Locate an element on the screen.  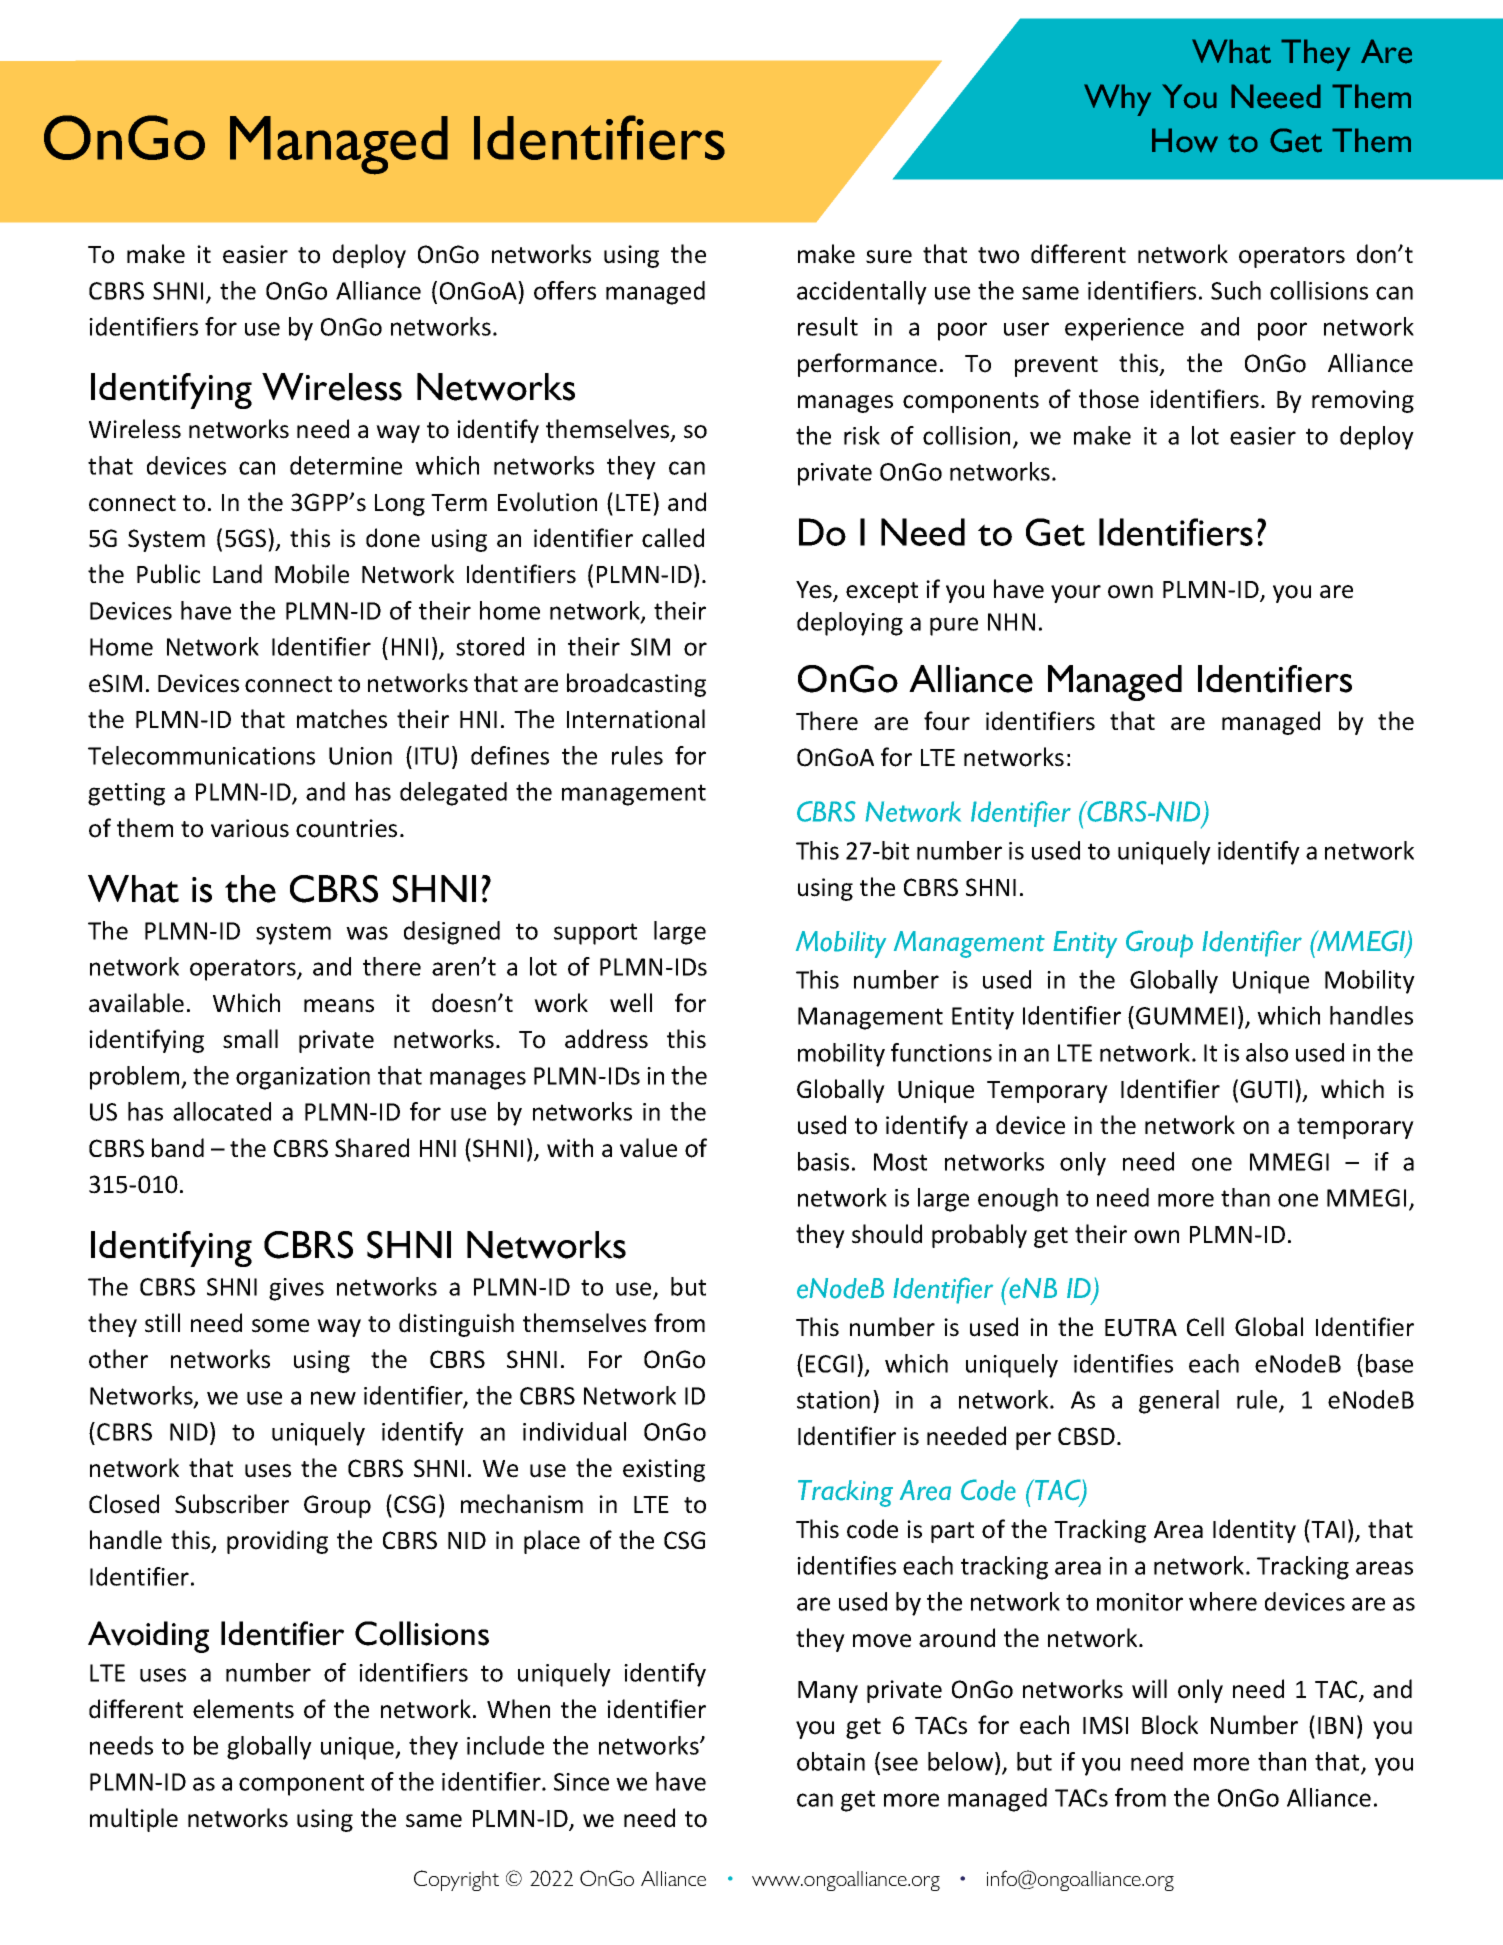
your is located at coordinates (1076, 594).
